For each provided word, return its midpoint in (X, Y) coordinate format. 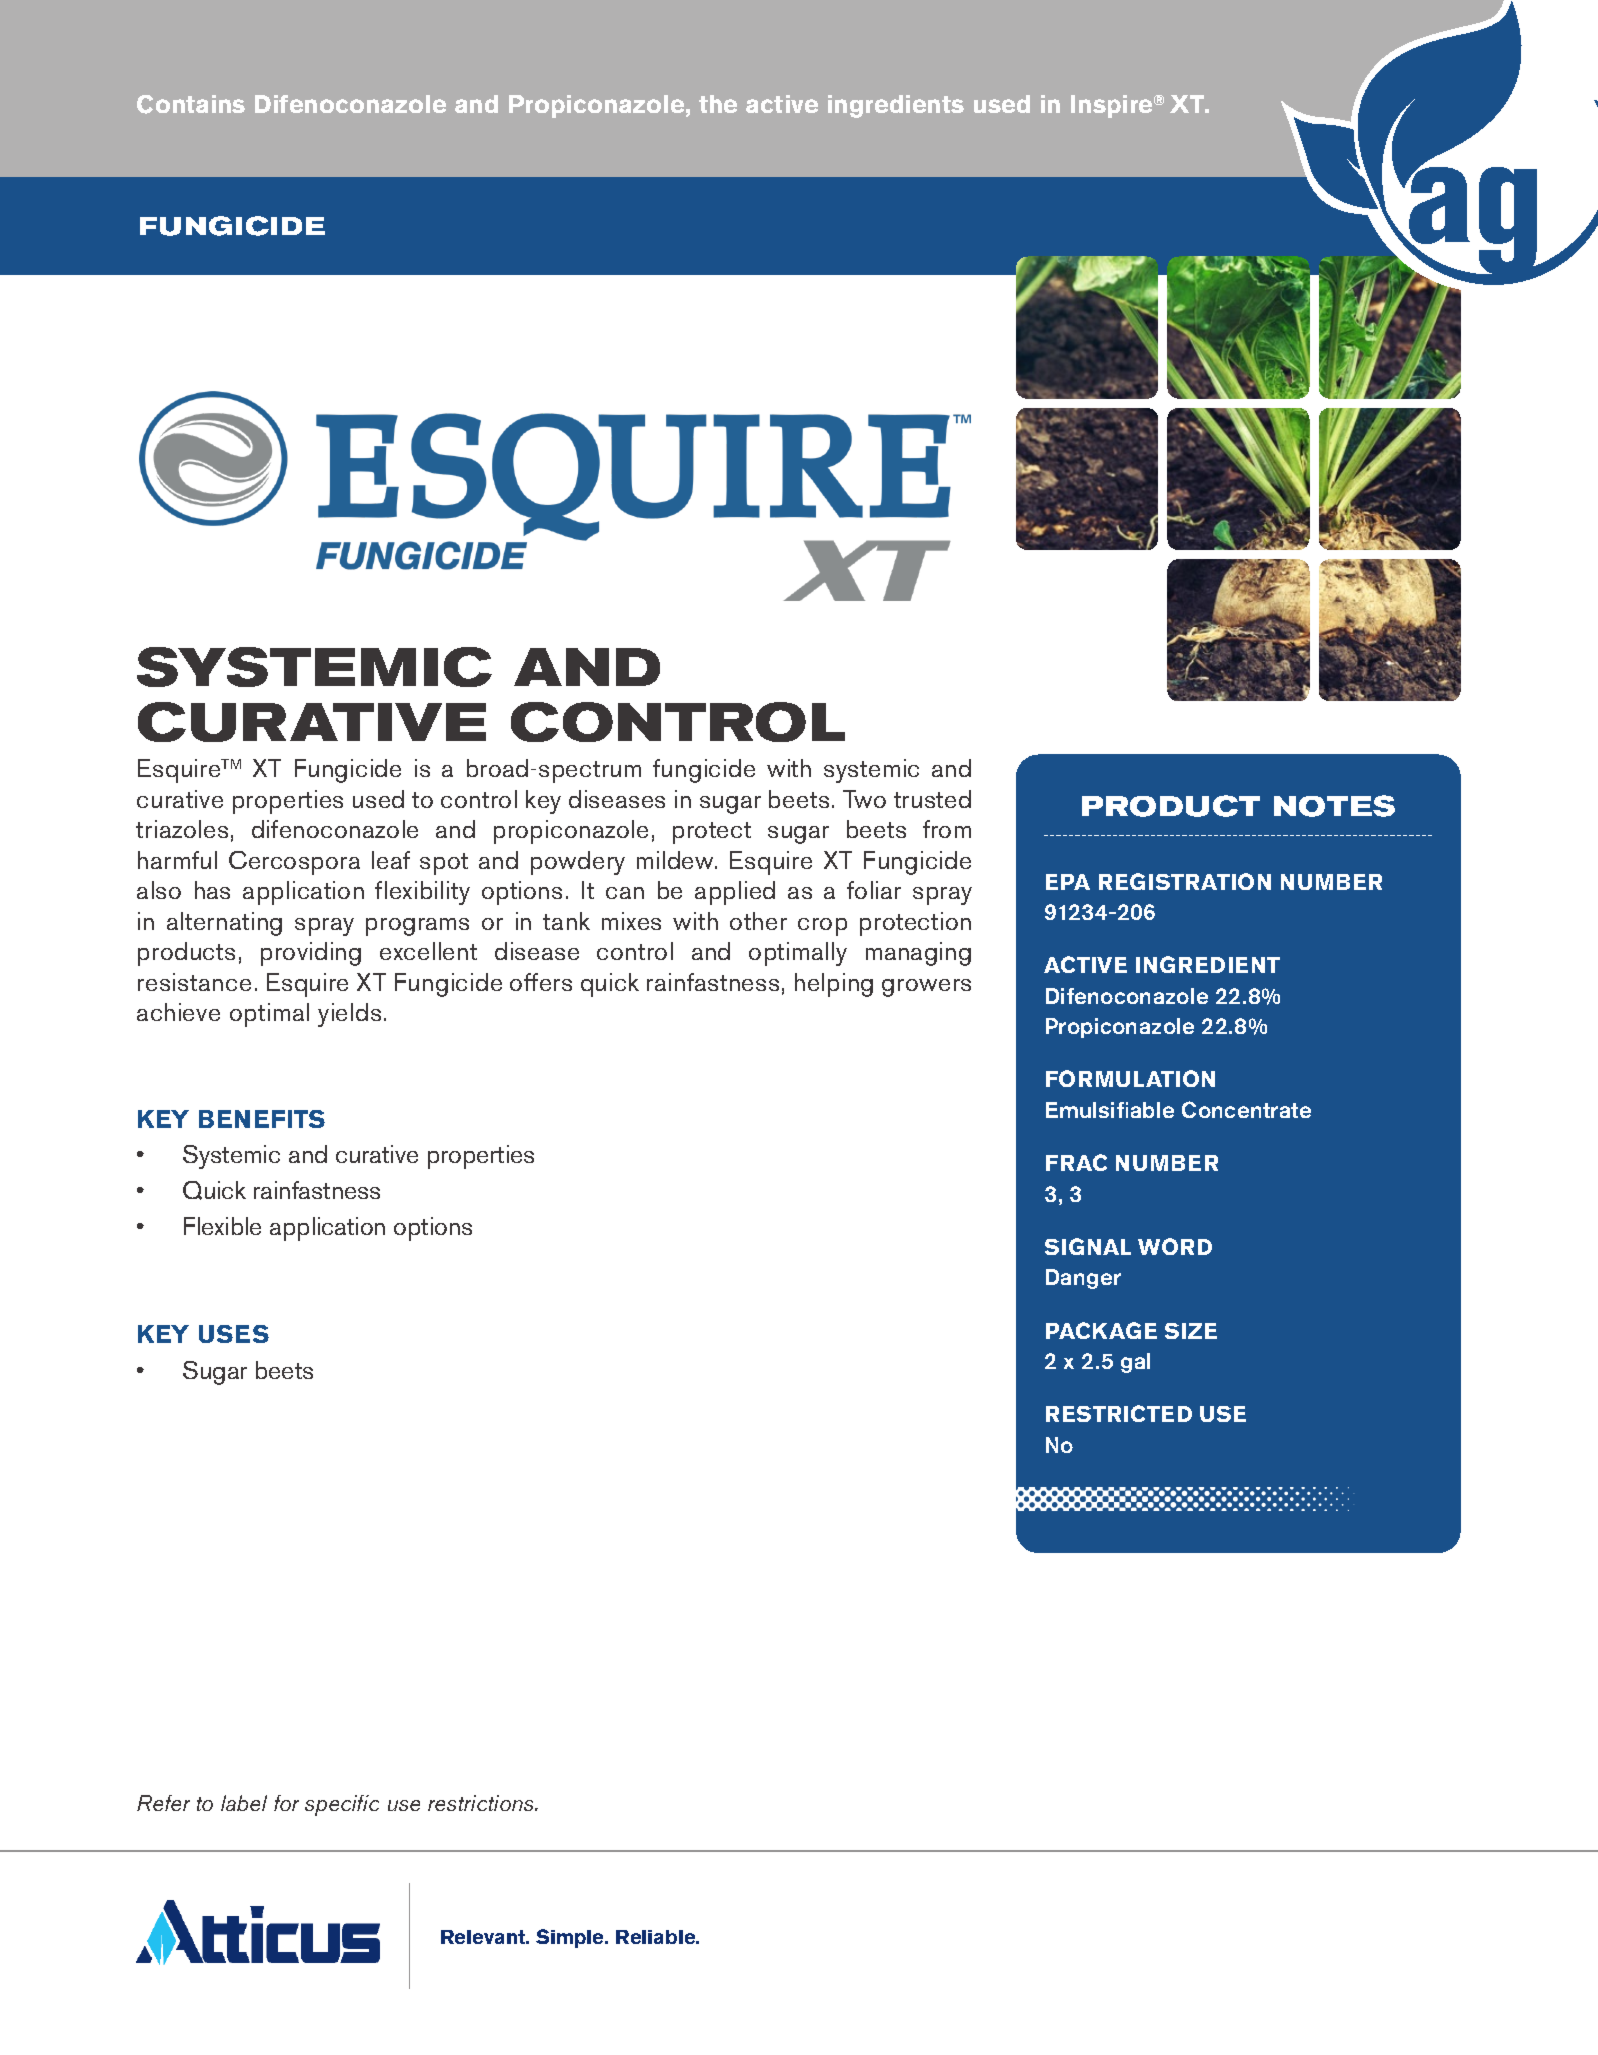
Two (864, 799)
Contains (191, 104)
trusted (932, 799)
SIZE (1191, 1331)
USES (234, 1334)
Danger (1083, 1279)
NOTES (1334, 806)
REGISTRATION (1185, 881)
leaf (391, 860)
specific (342, 1805)
